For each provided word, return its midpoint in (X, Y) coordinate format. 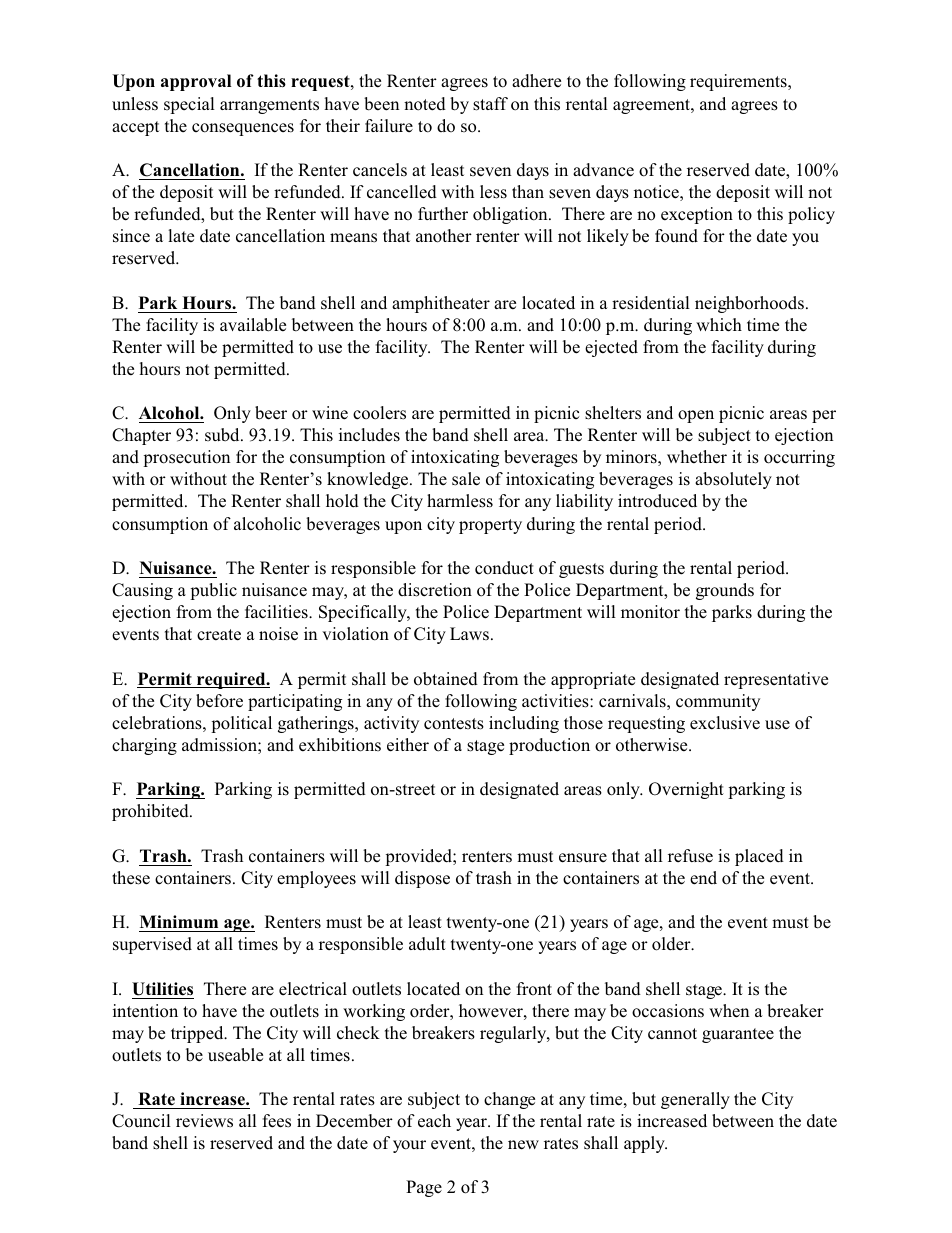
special (189, 105)
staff (490, 104)
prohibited (151, 812)
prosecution (186, 458)
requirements (739, 82)
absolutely (733, 480)
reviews (204, 1121)
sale (466, 479)
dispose (422, 879)
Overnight (686, 790)
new (523, 1145)
